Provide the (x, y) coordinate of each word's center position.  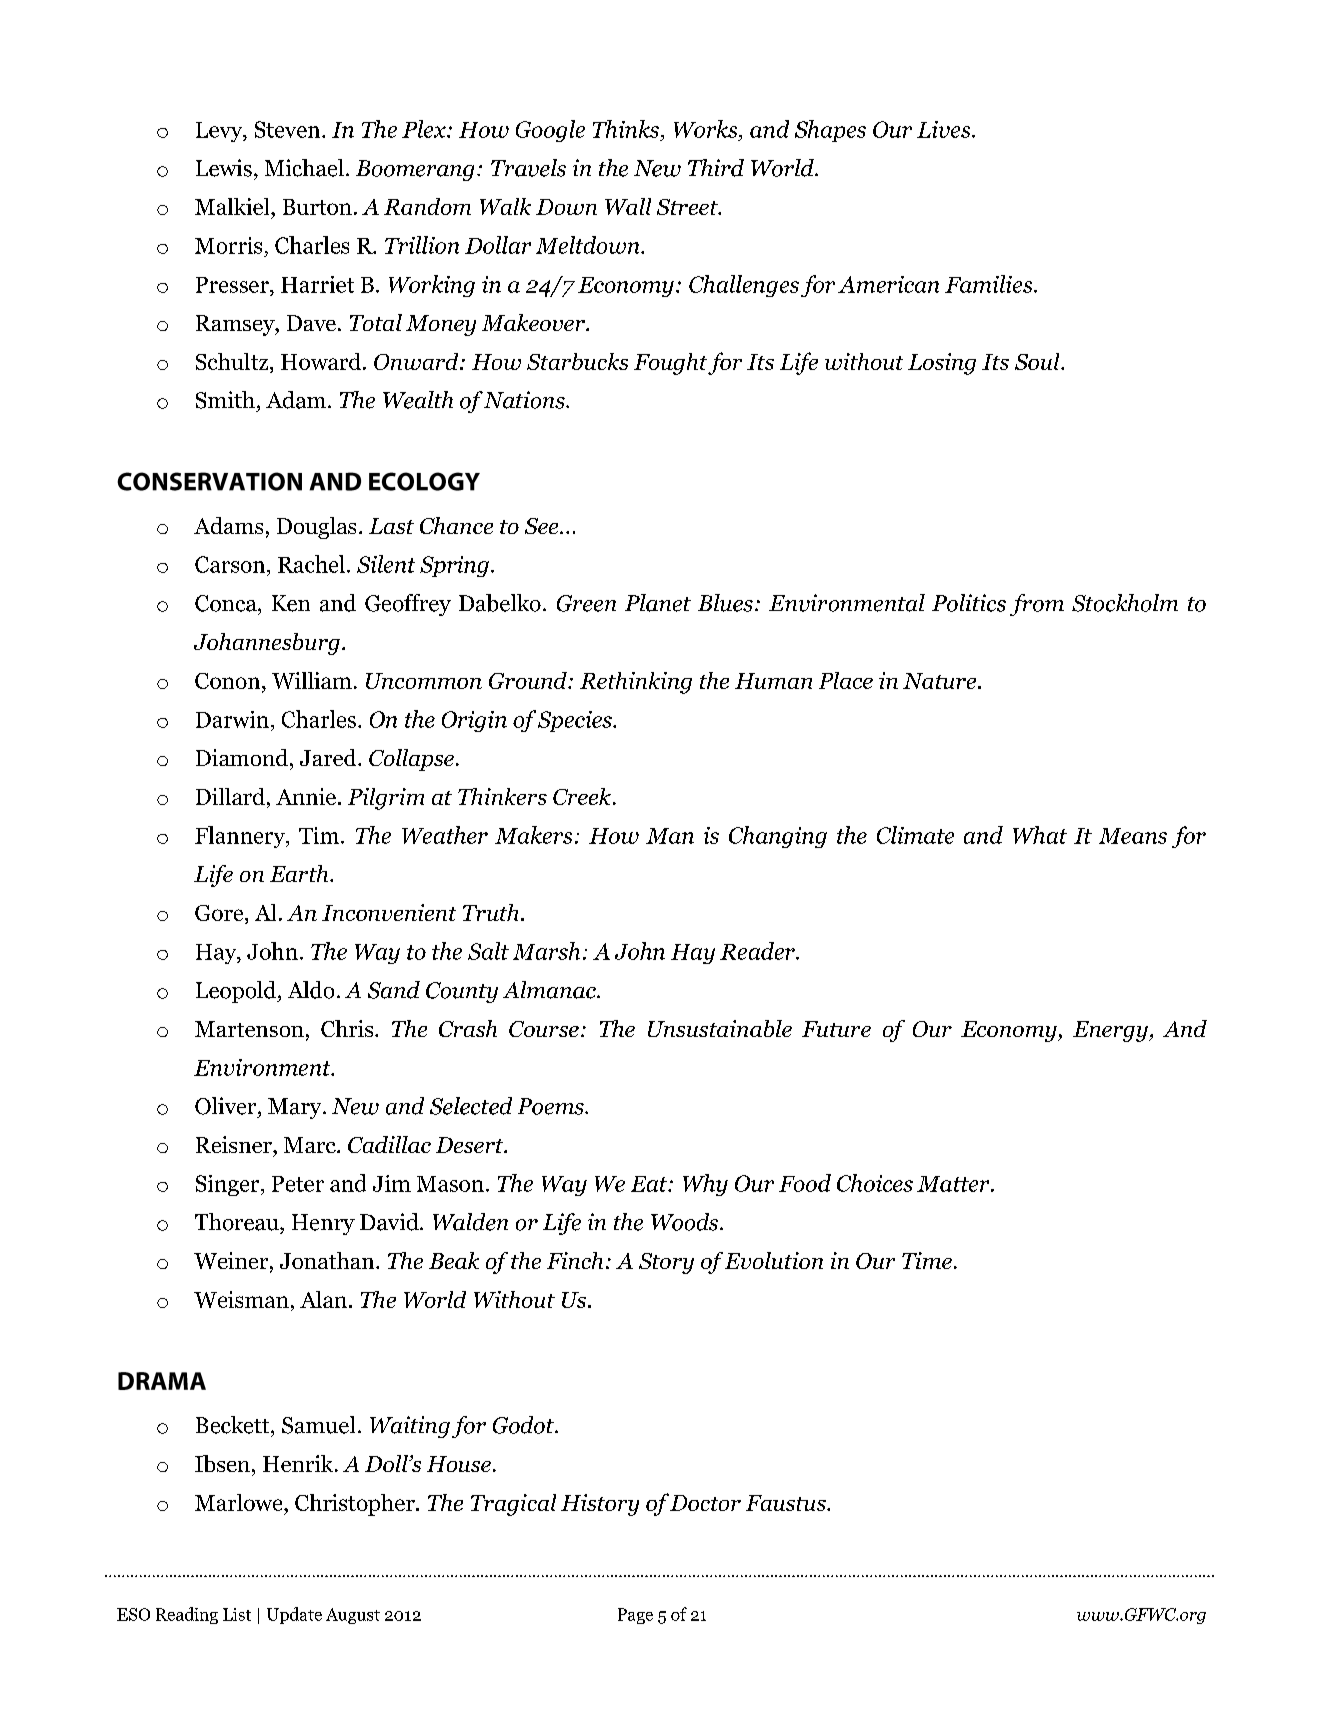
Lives (945, 129)
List (237, 1614)
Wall (628, 206)
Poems (552, 1106)
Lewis (224, 168)
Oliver (227, 1106)
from (1037, 605)
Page (635, 1616)
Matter (954, 1184)
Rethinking (636, 683)
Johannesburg (267, 644)
